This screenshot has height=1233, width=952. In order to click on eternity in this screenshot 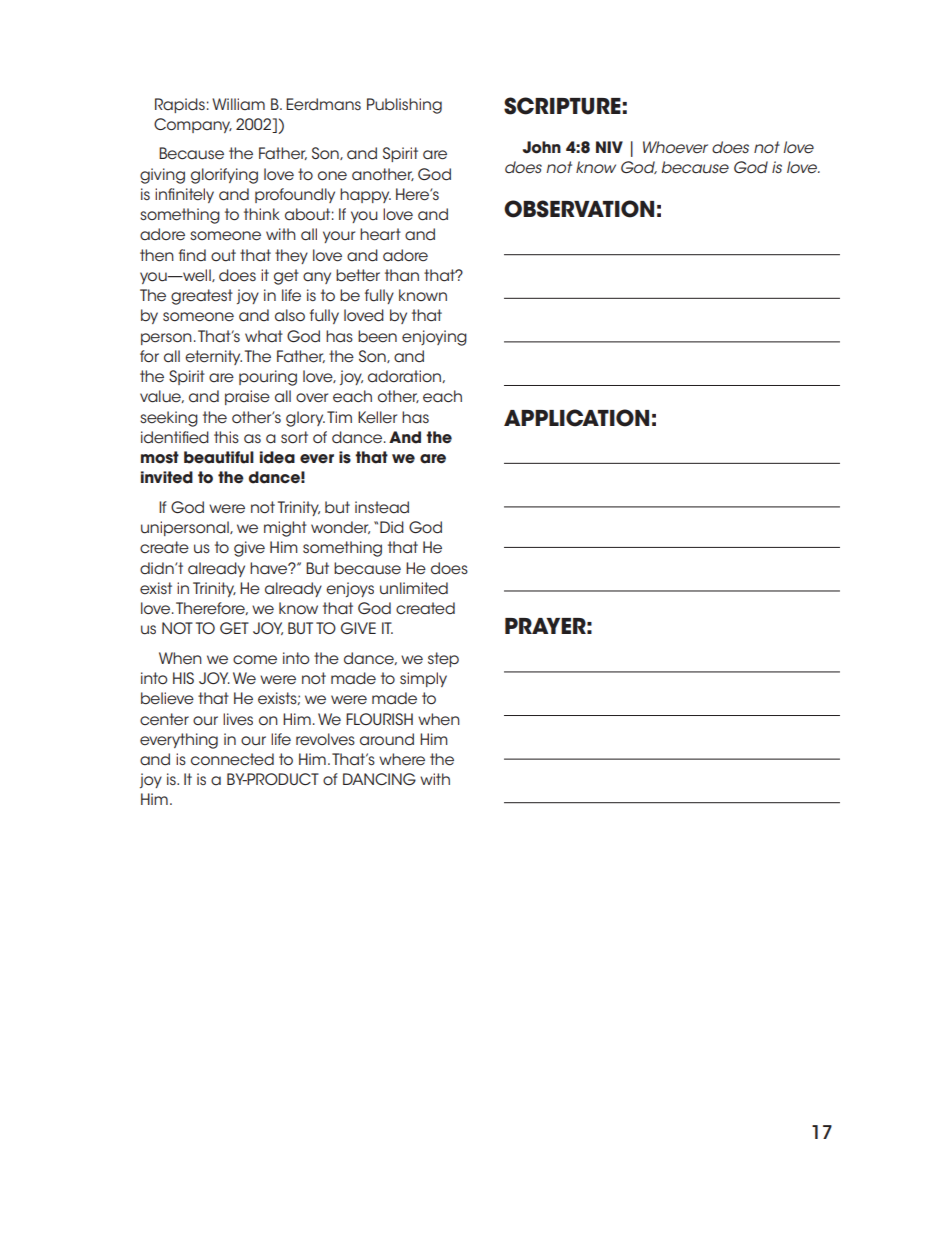, I will do `click(213, 357)`.
